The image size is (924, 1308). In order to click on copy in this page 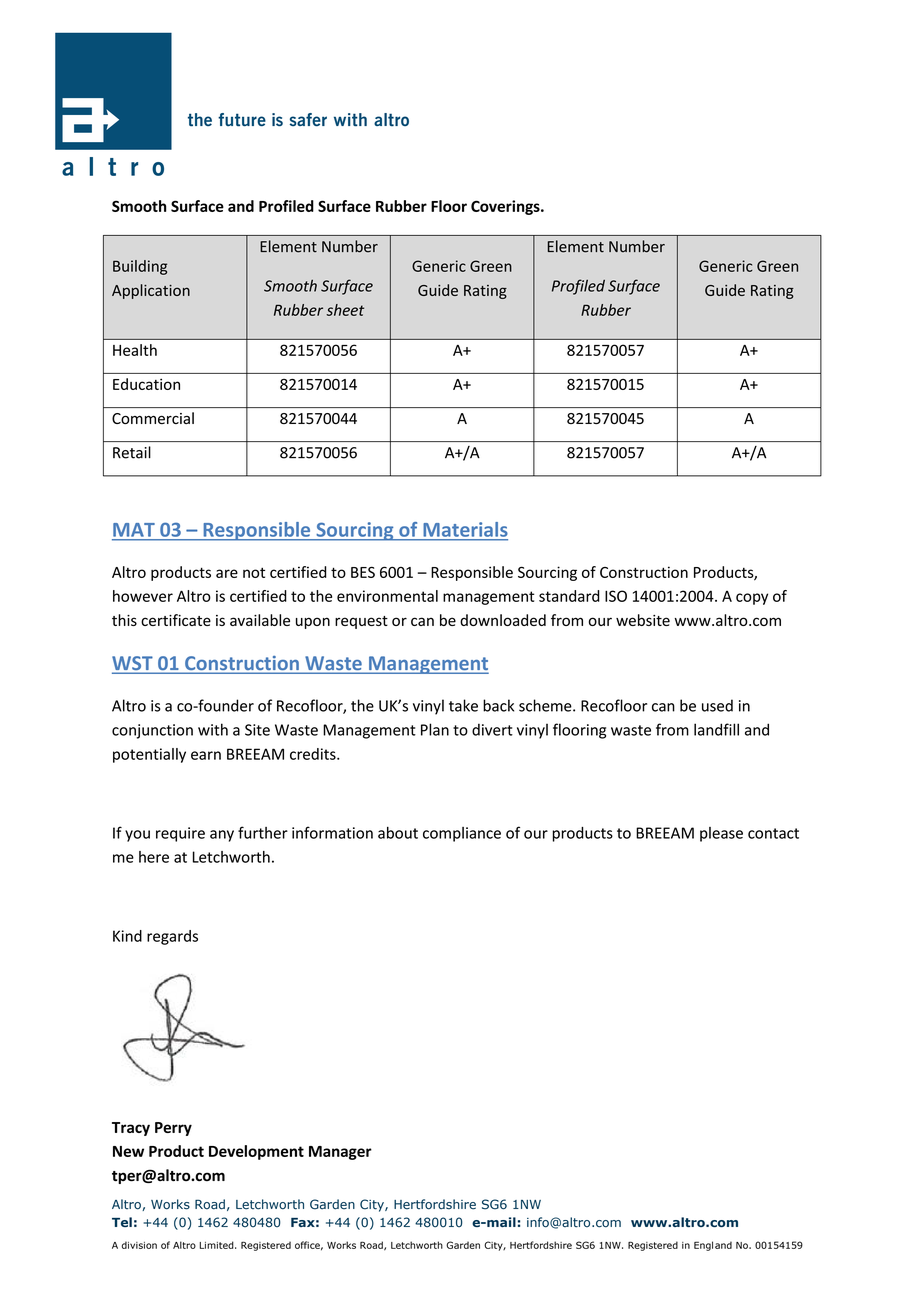, I will do `click(752, 599)`.
